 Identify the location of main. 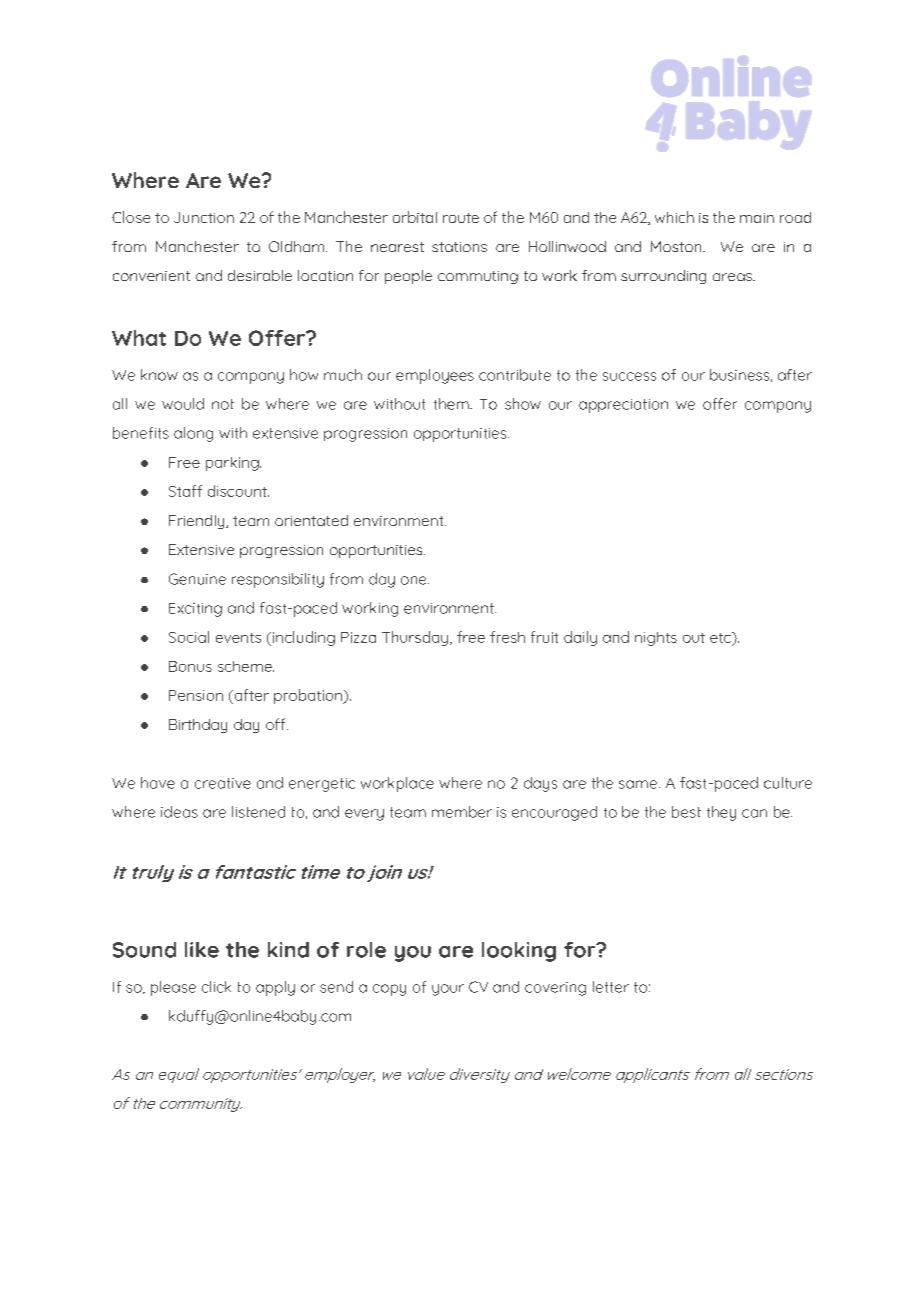
(757, 218).
